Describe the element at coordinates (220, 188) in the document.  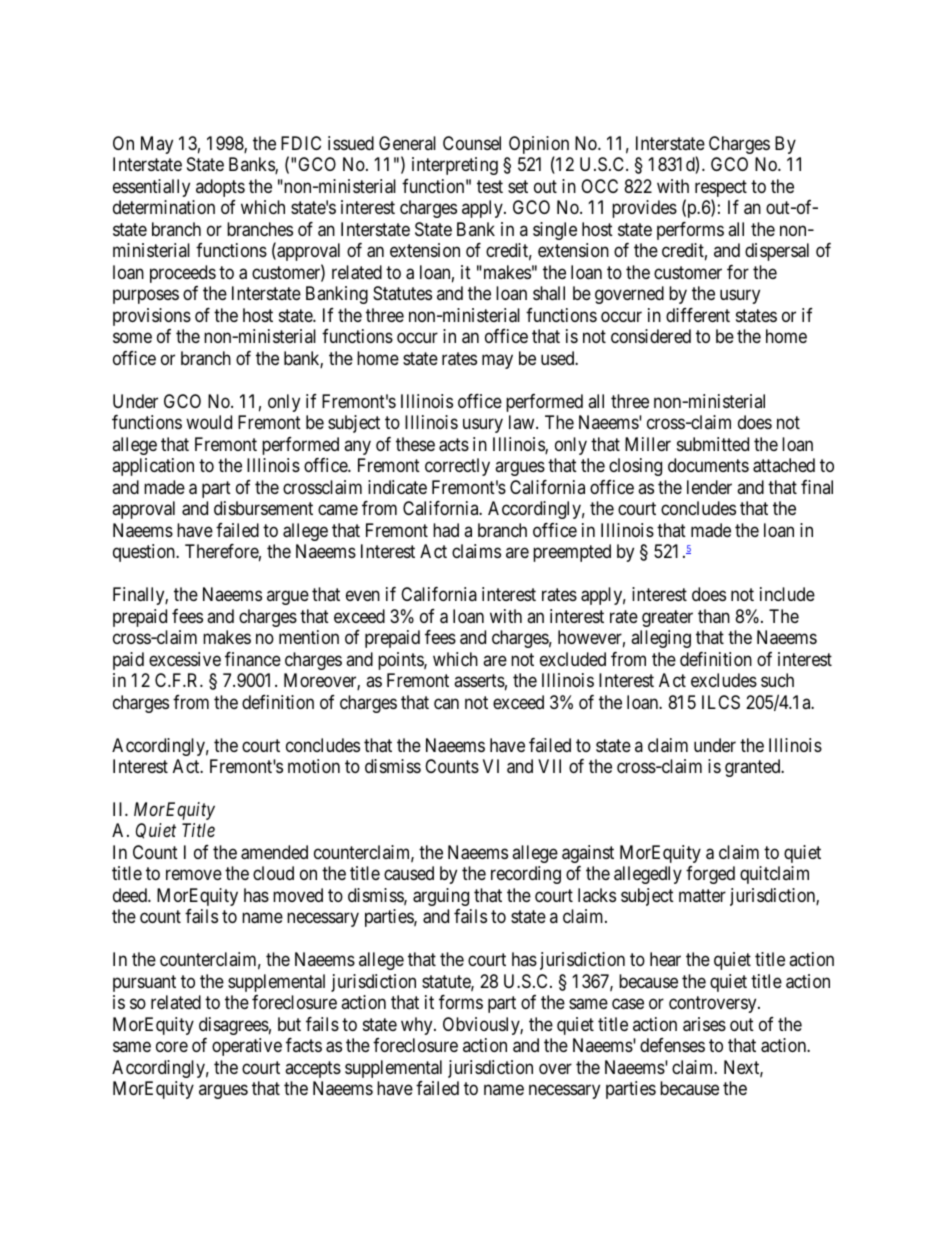
I see `adopts` at that location.
